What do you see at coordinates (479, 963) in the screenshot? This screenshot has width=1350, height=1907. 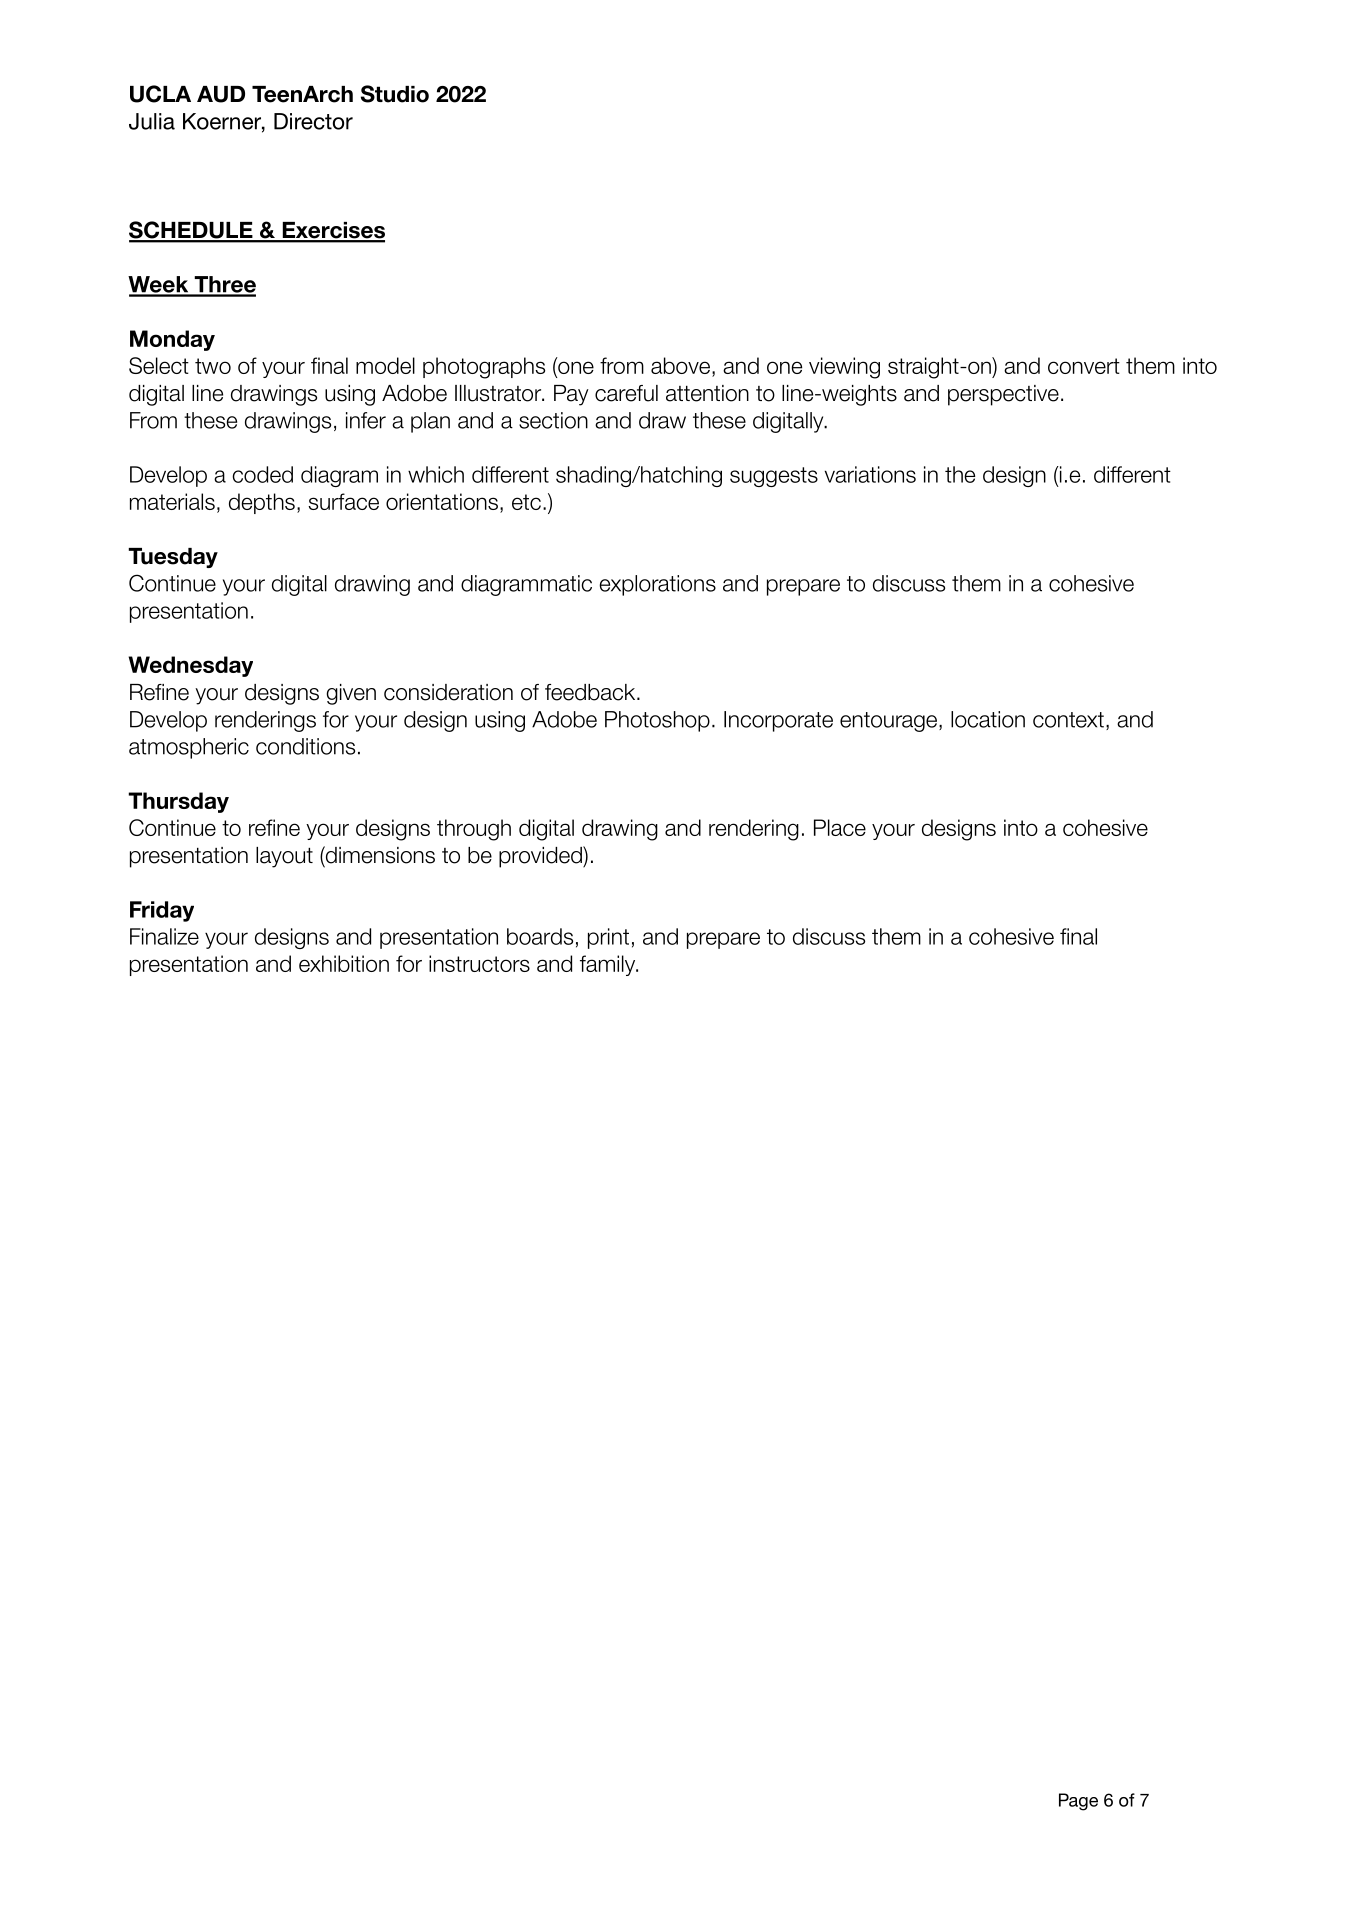 I see `instructors` at bounding box center [479, 963].
